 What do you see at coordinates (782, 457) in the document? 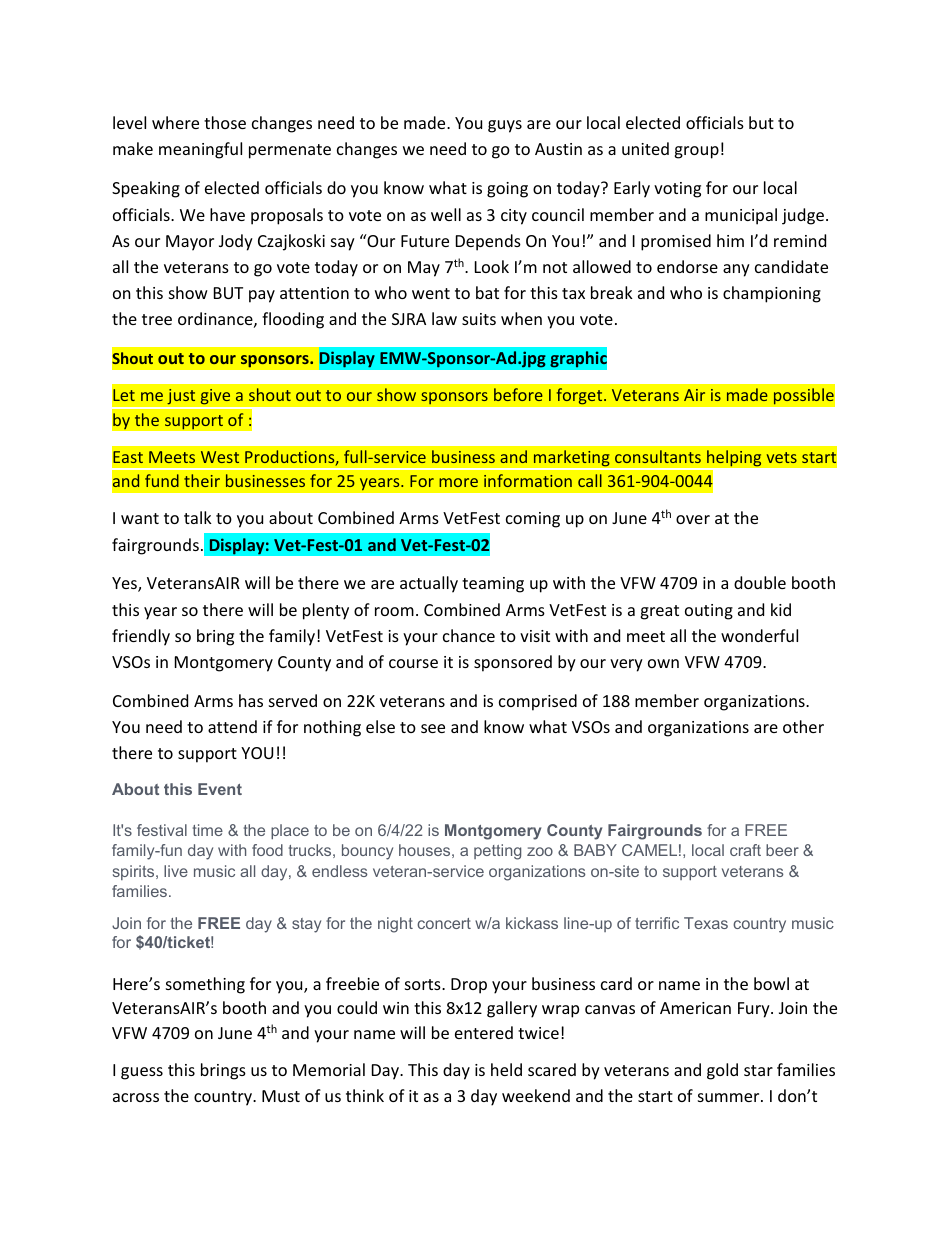
I see `vets` at bounding box center [782, 457].
